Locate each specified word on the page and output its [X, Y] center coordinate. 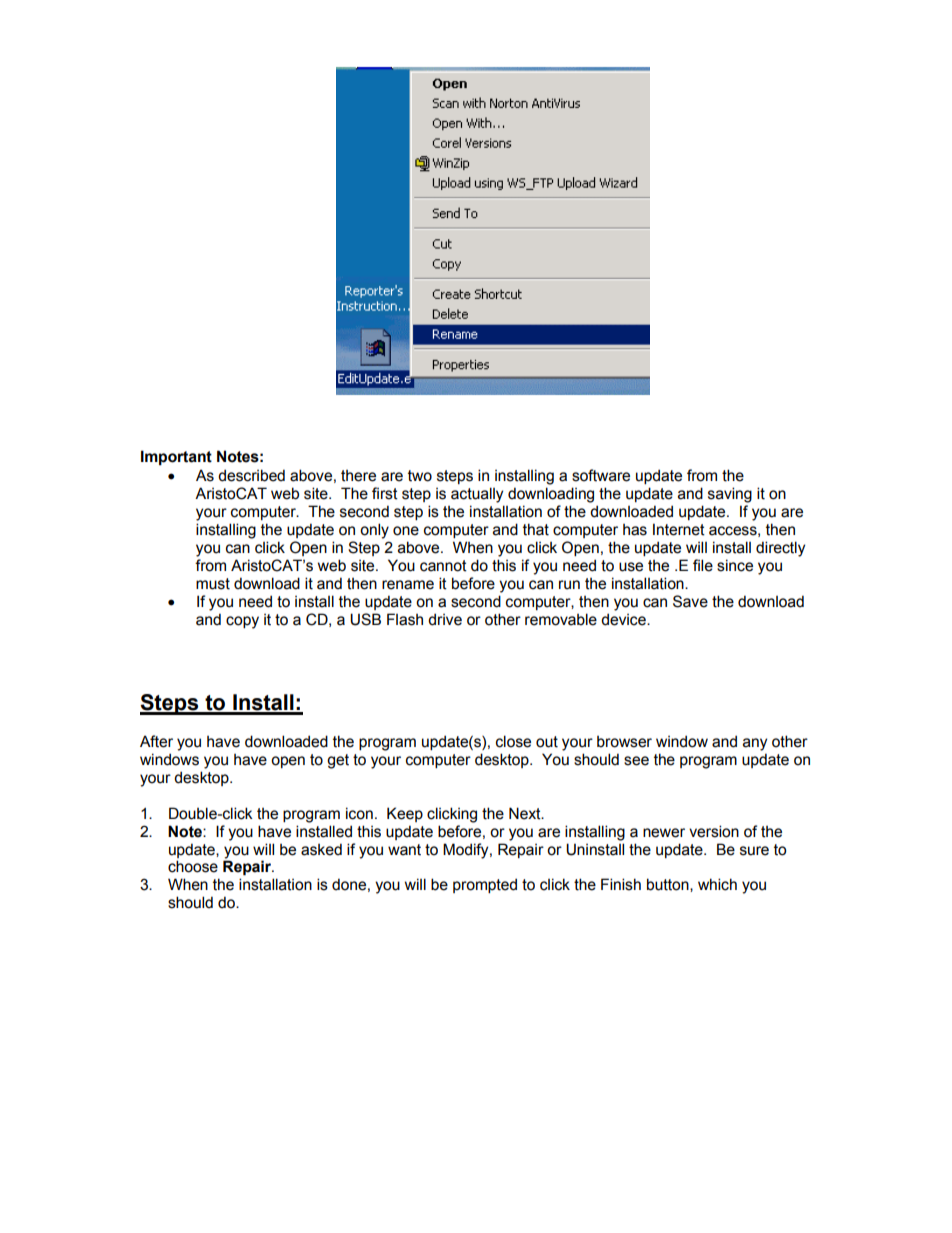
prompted [485, 885]
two [420, 476]
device [624, 619]
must [213, 584]
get [338, 761]
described [251, 475]
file [703, 565]
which [717, 884]
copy [242, 622]
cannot [443, 566]
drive [445, 619]
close [513, 741]
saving [730, 495]
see [636, 761]
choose [193, 866]
